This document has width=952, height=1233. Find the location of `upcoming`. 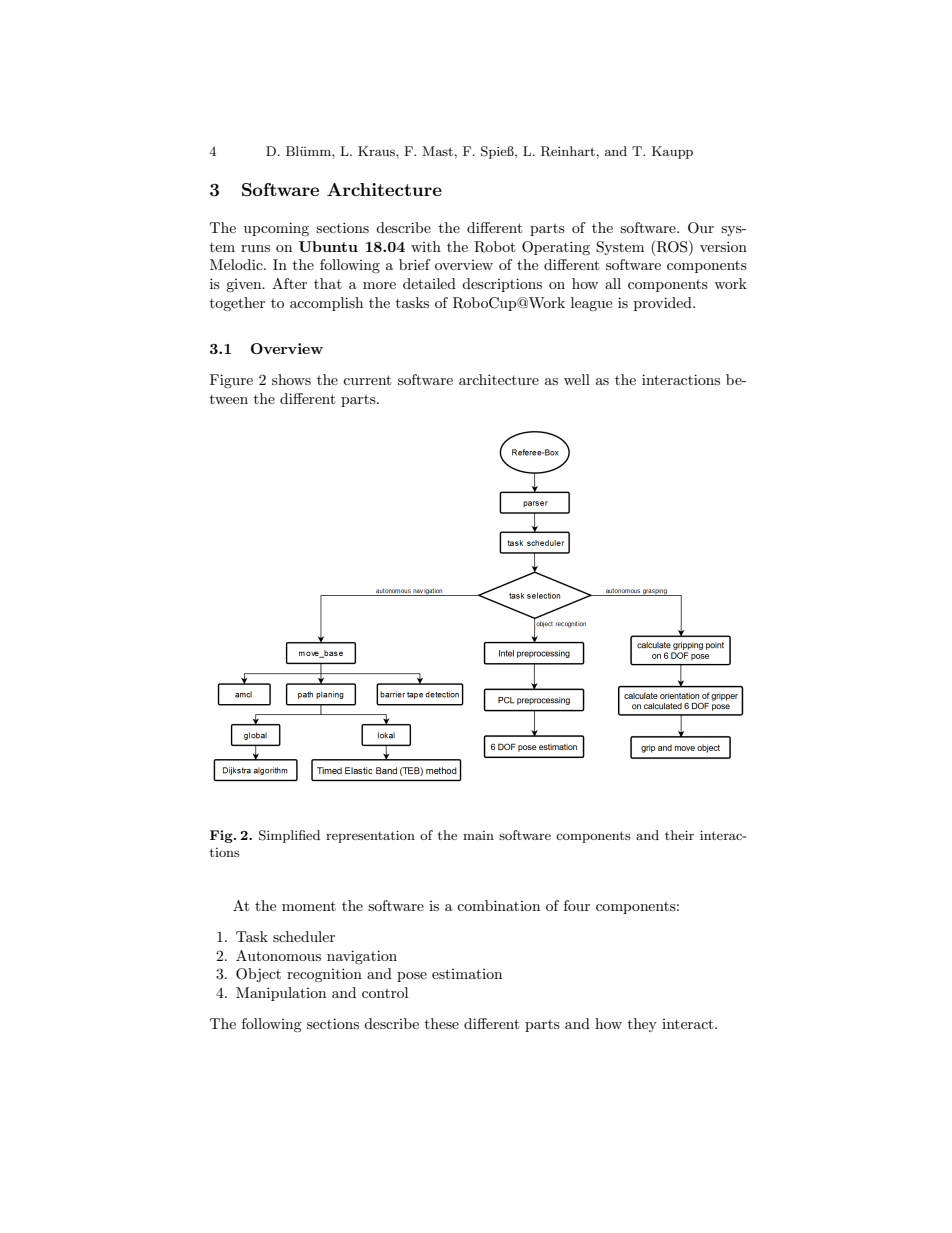

upcoming is located at coordinates (276, 229).
